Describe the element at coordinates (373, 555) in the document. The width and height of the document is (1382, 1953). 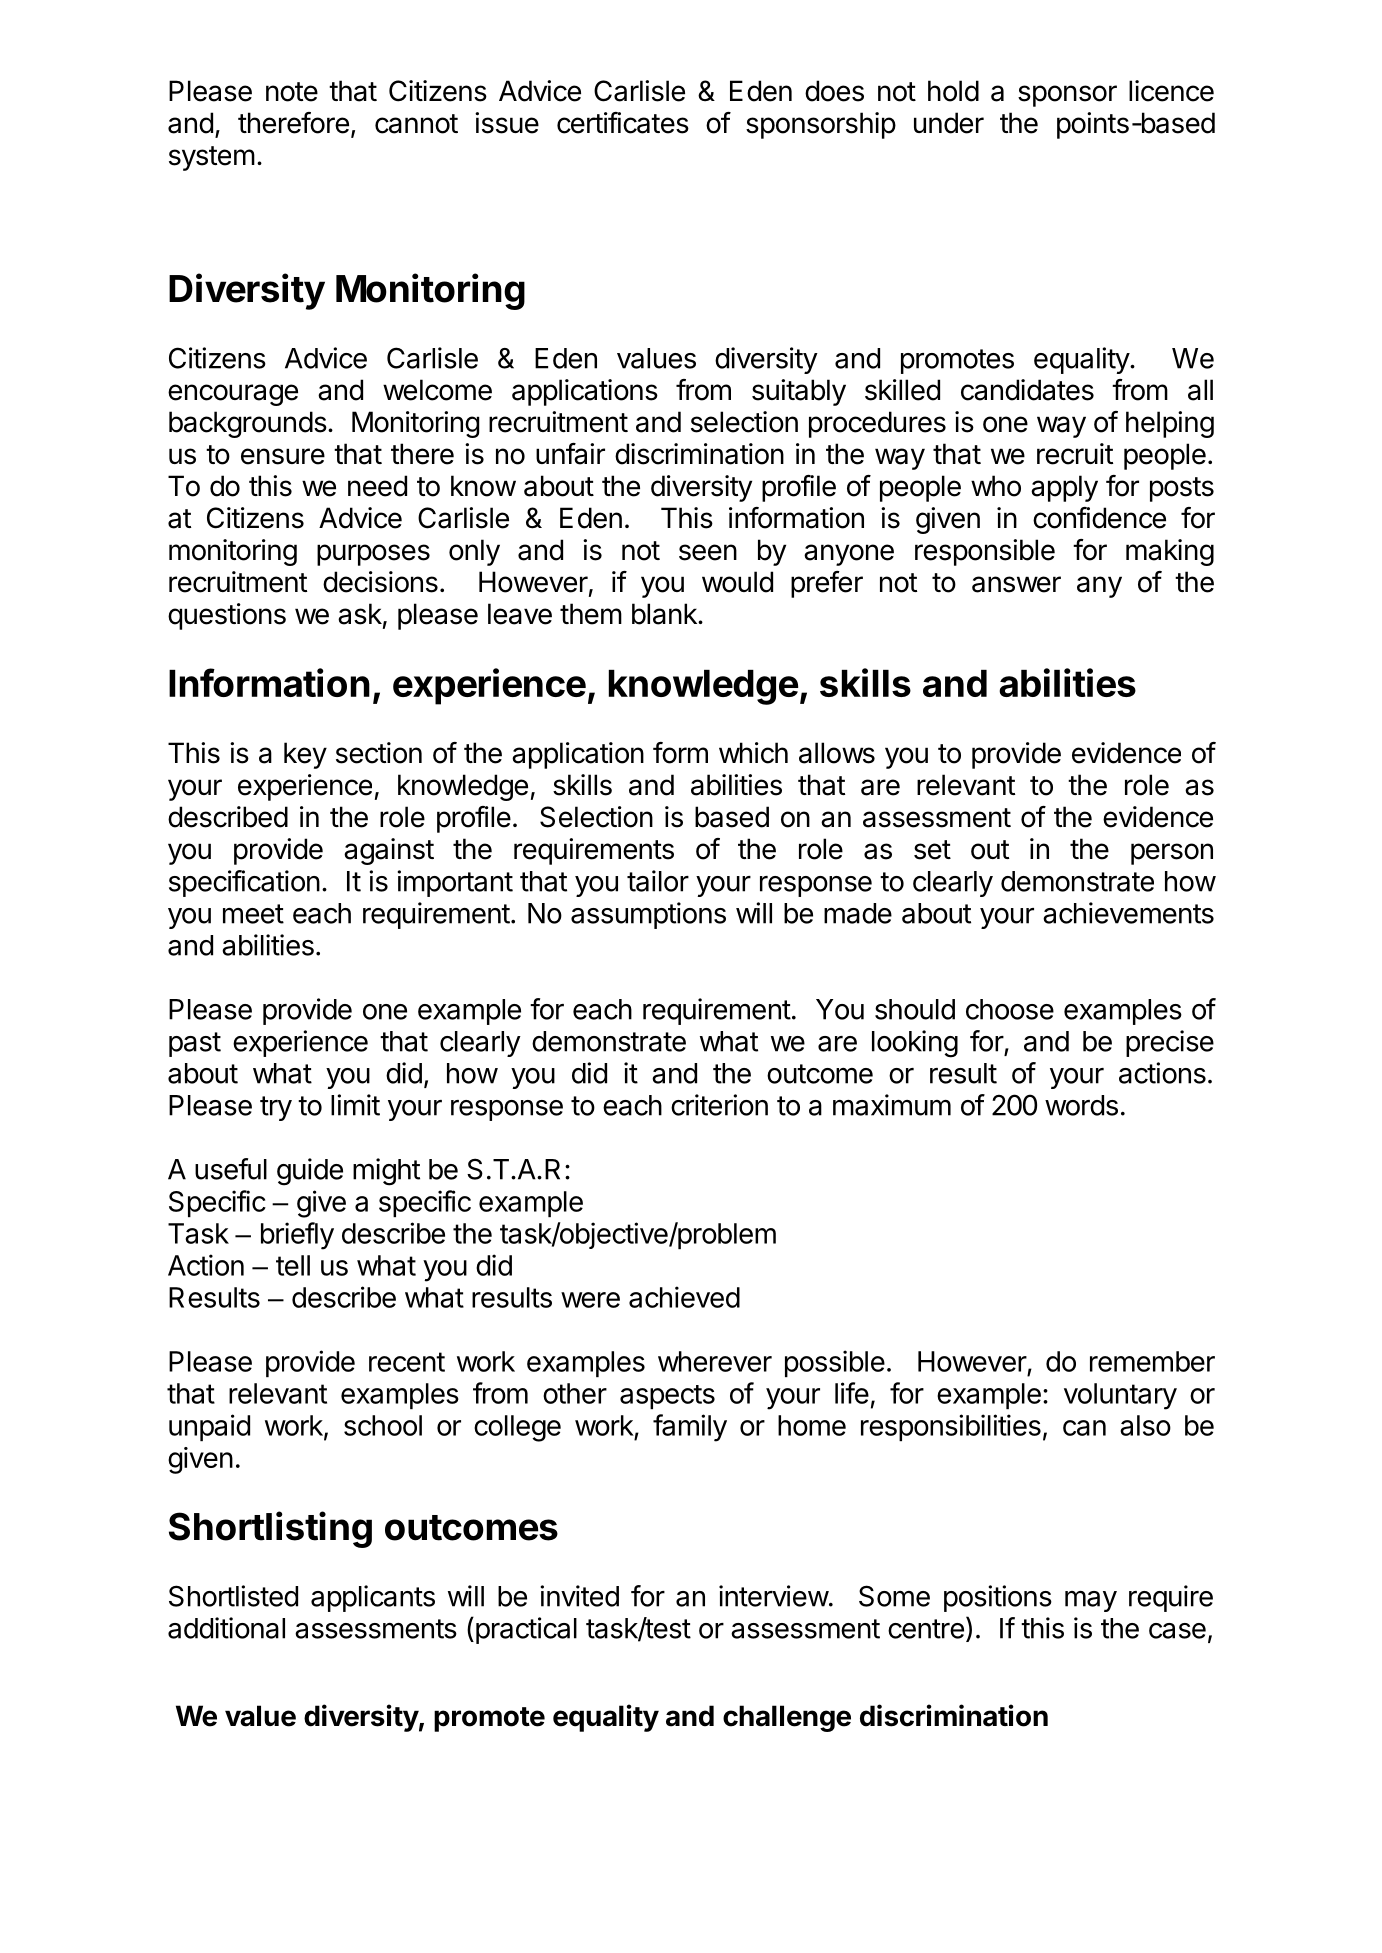
I see `purposes` at that location.
